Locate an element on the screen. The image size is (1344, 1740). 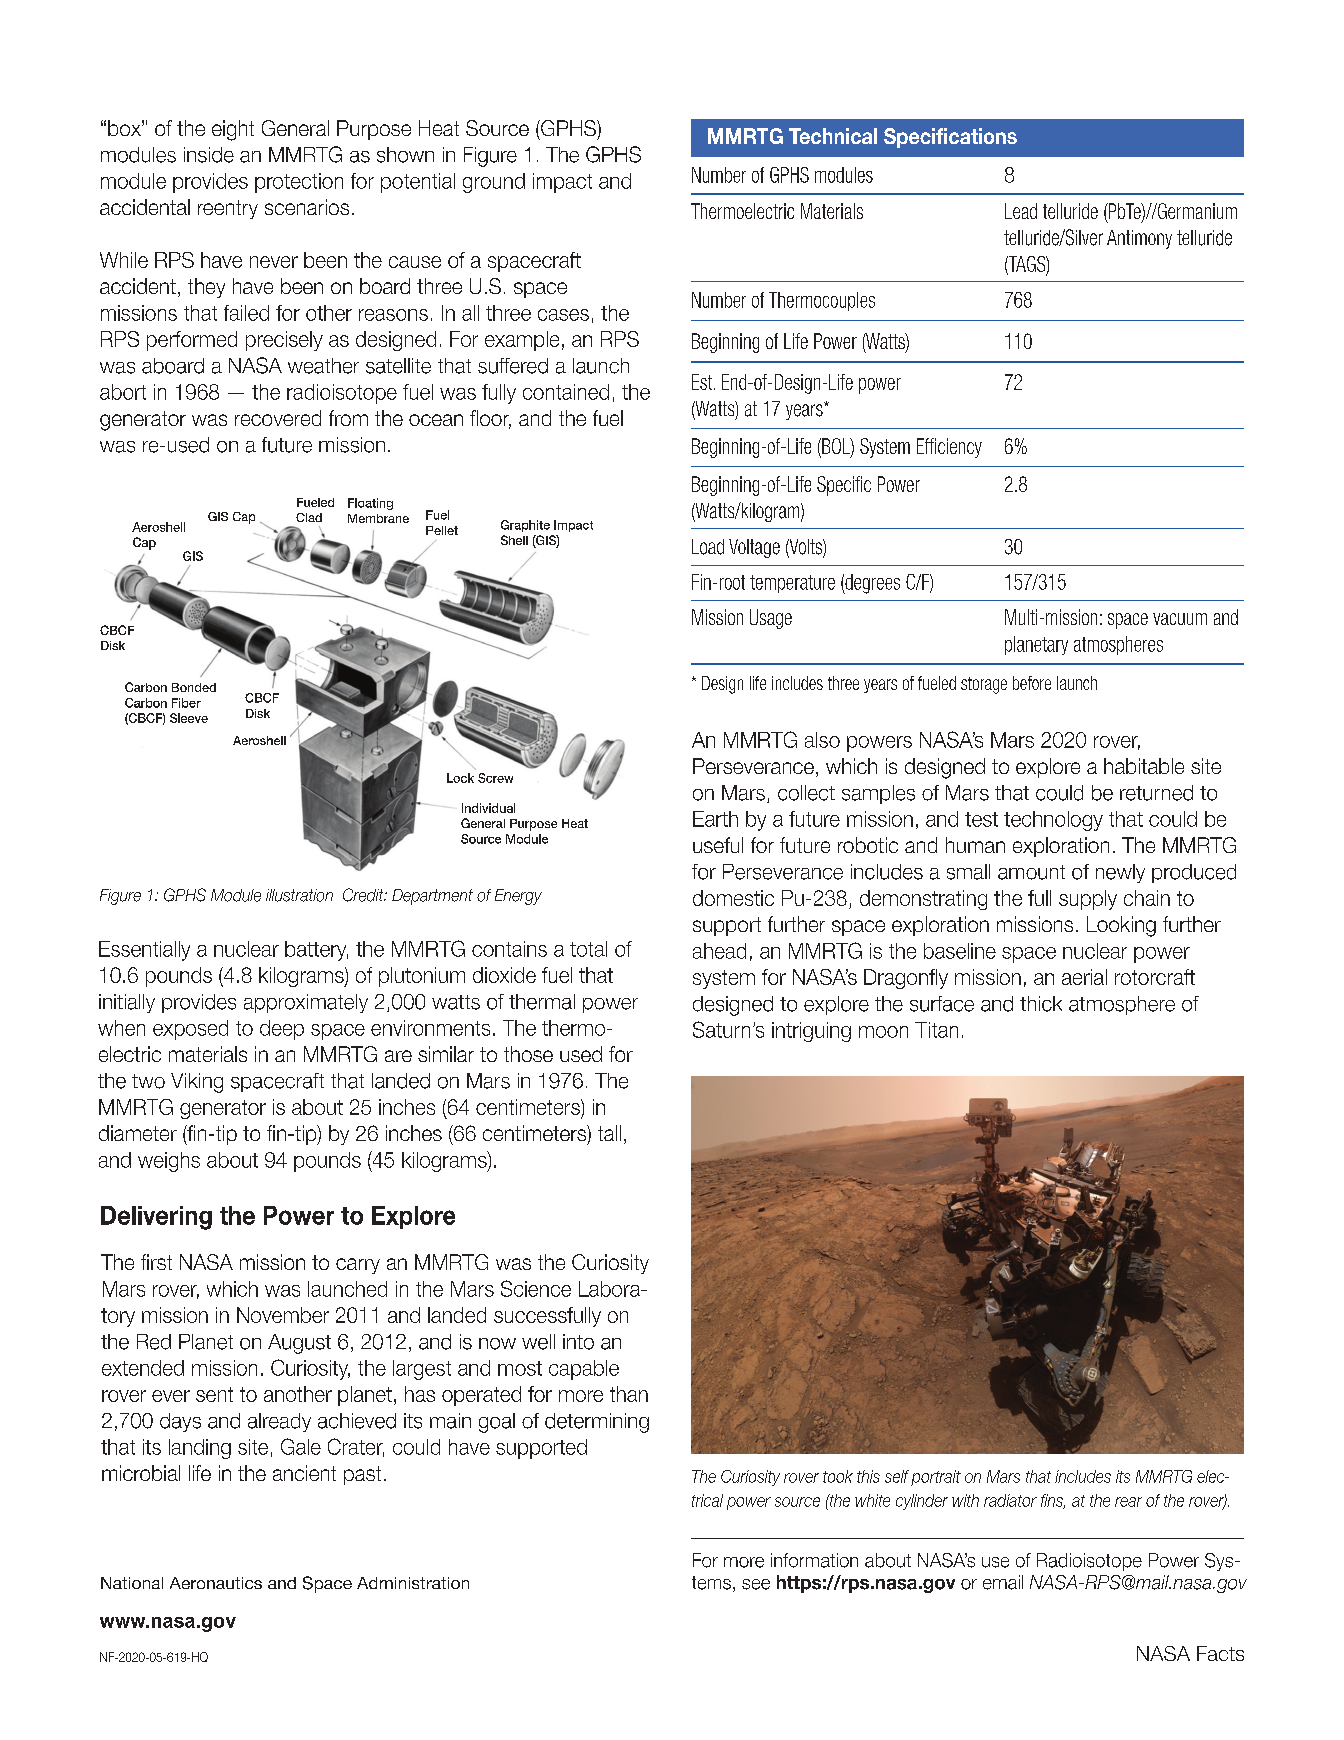
Clad is located at coordinates (309, 517).
